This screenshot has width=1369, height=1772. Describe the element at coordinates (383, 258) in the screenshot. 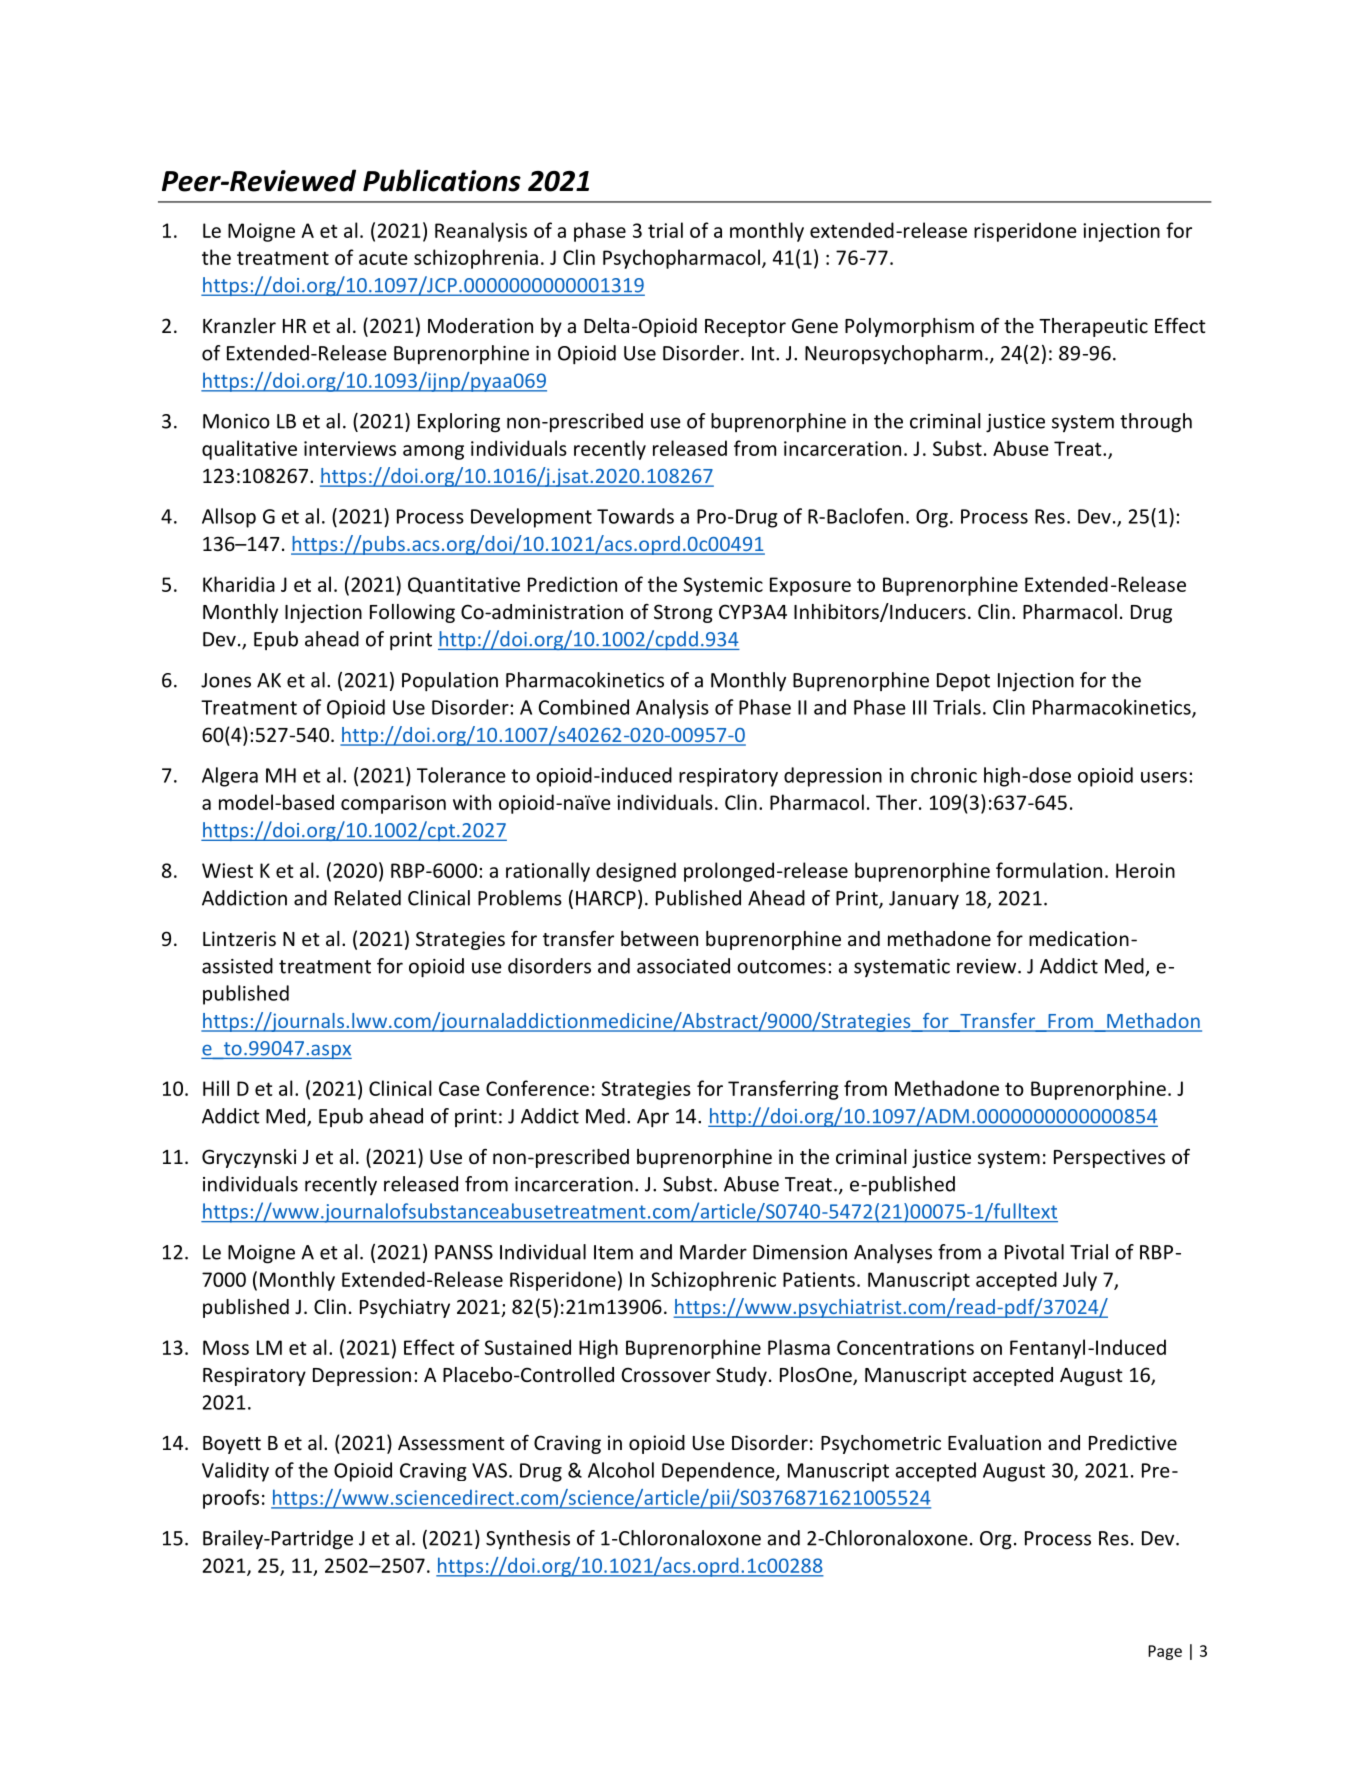

I see `acute` at that location.
